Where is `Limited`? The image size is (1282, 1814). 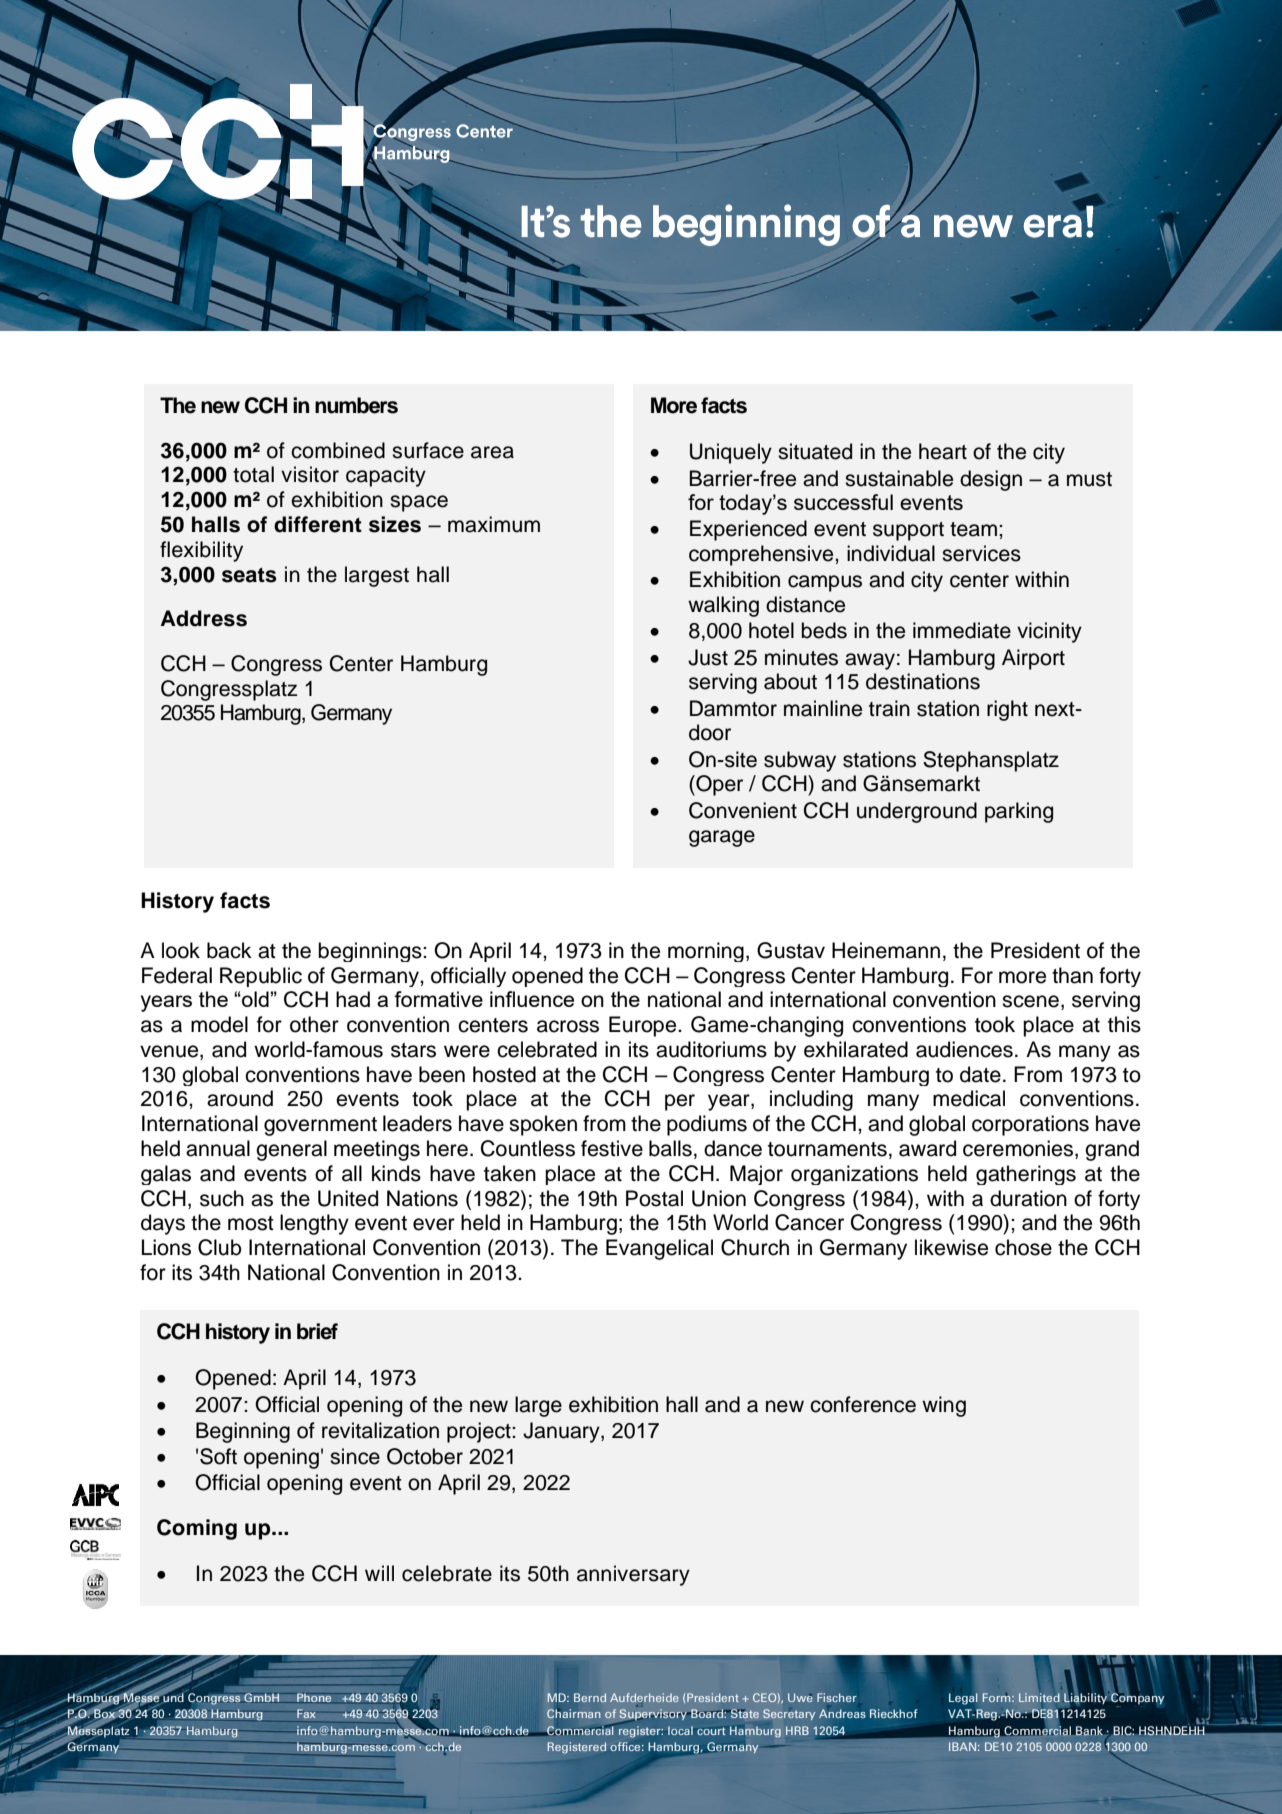 Limited is located at coordinates (1039, 1697).
